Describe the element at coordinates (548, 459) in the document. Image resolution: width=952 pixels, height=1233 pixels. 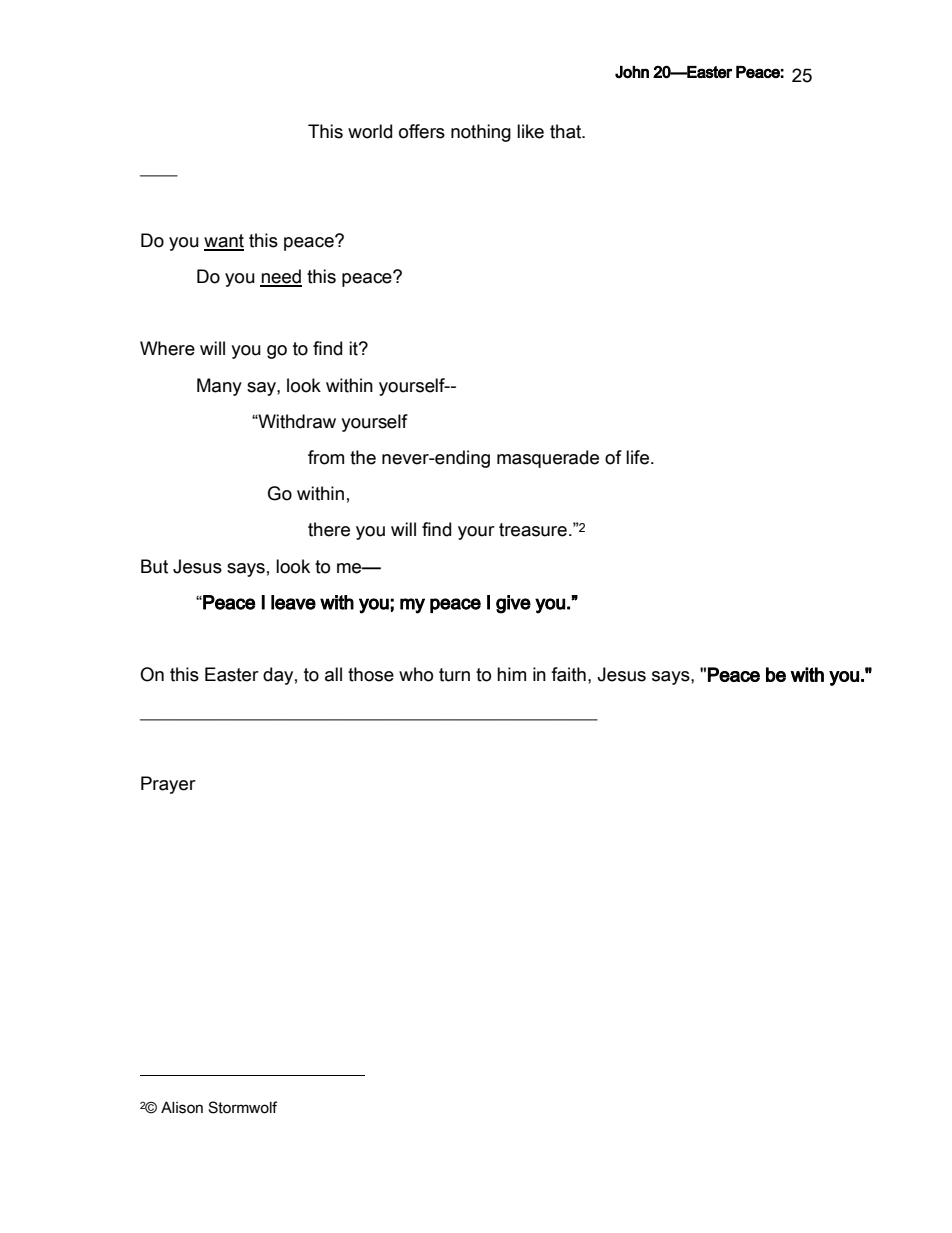
I see `masquerade` at that location.
